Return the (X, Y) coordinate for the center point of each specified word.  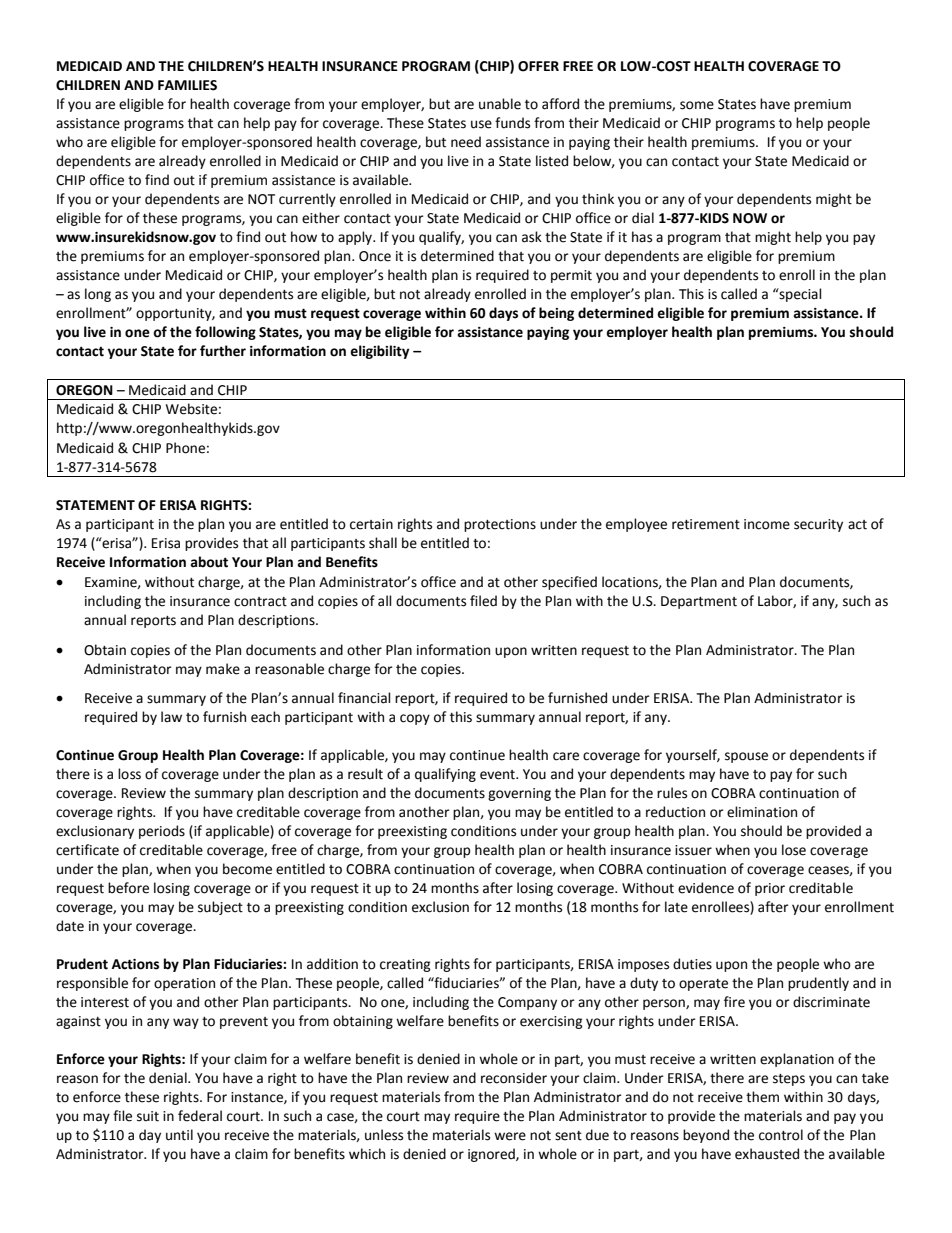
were (510, 1136)
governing (519, 794)
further (223, 351)
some (697, 105)
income (767, 524)
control (781, 1135)
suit (148, 1116)
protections (500, 525)
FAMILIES (187, 85)
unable (500, 104)
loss (129, 774)
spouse (746, 757)
